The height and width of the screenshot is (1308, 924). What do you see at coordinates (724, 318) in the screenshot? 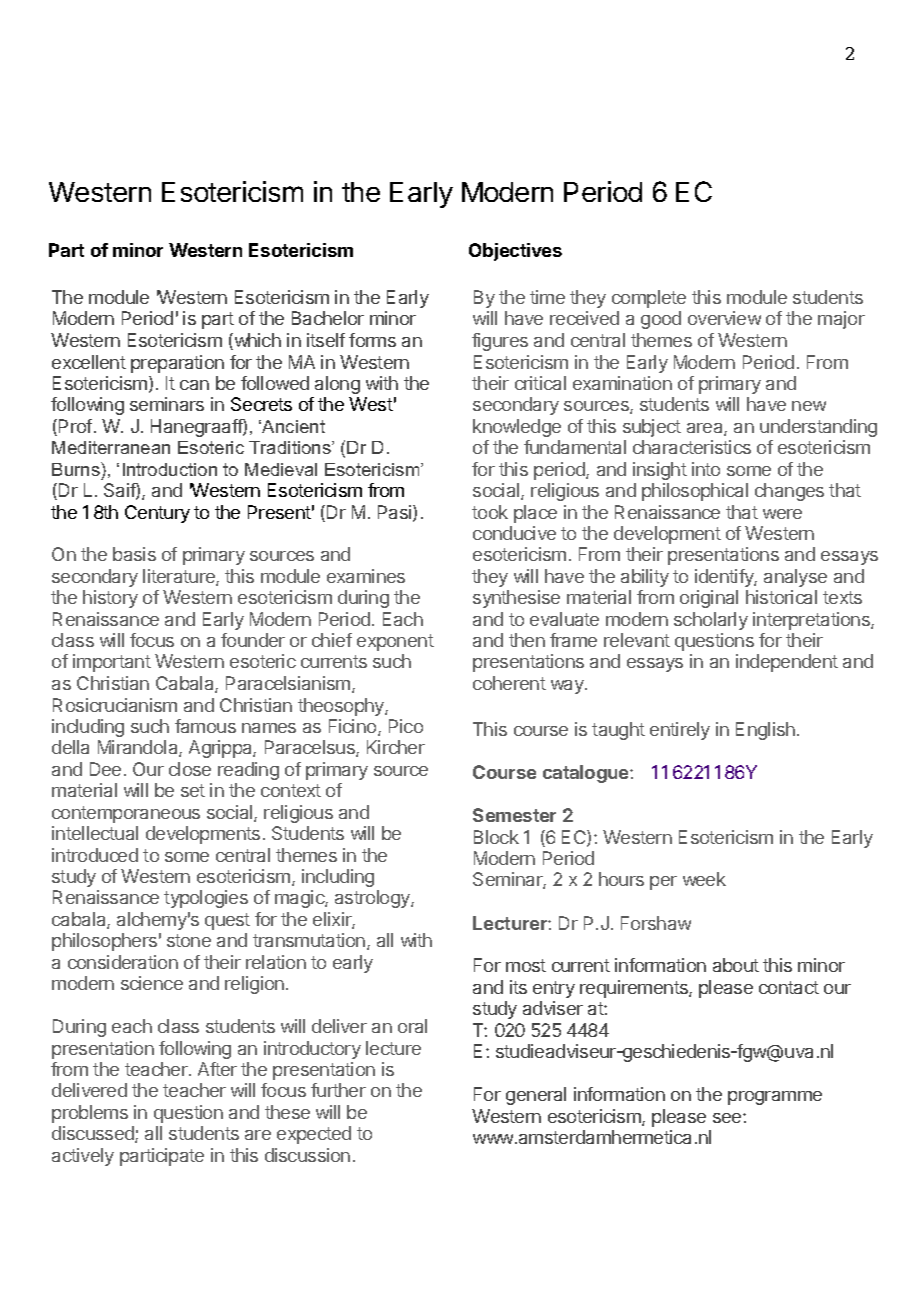
I see `overview` at bounding box center [724, 318].
